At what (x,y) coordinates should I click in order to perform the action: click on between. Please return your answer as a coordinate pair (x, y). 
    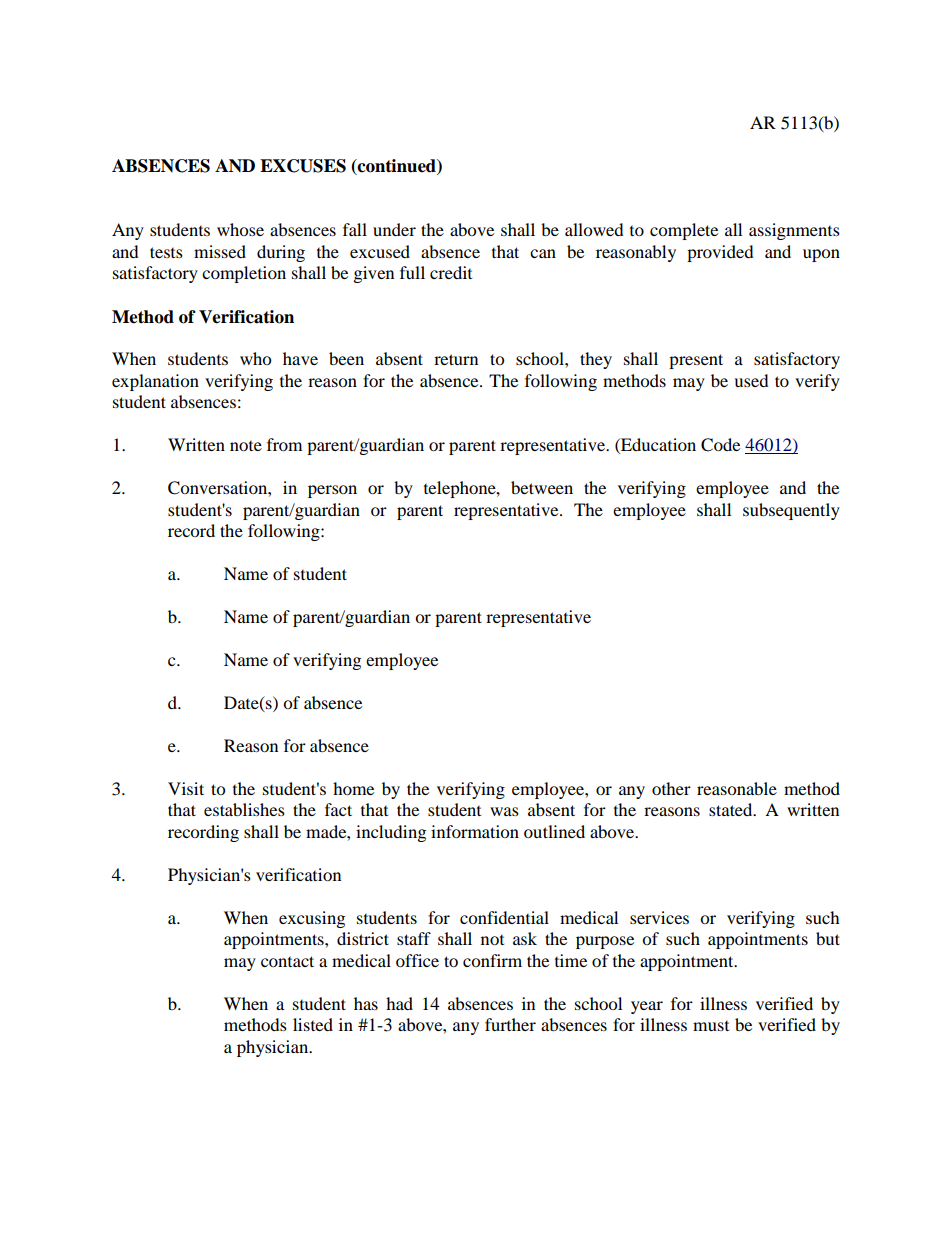
    Looking at the image, I should click on (542, 487).
